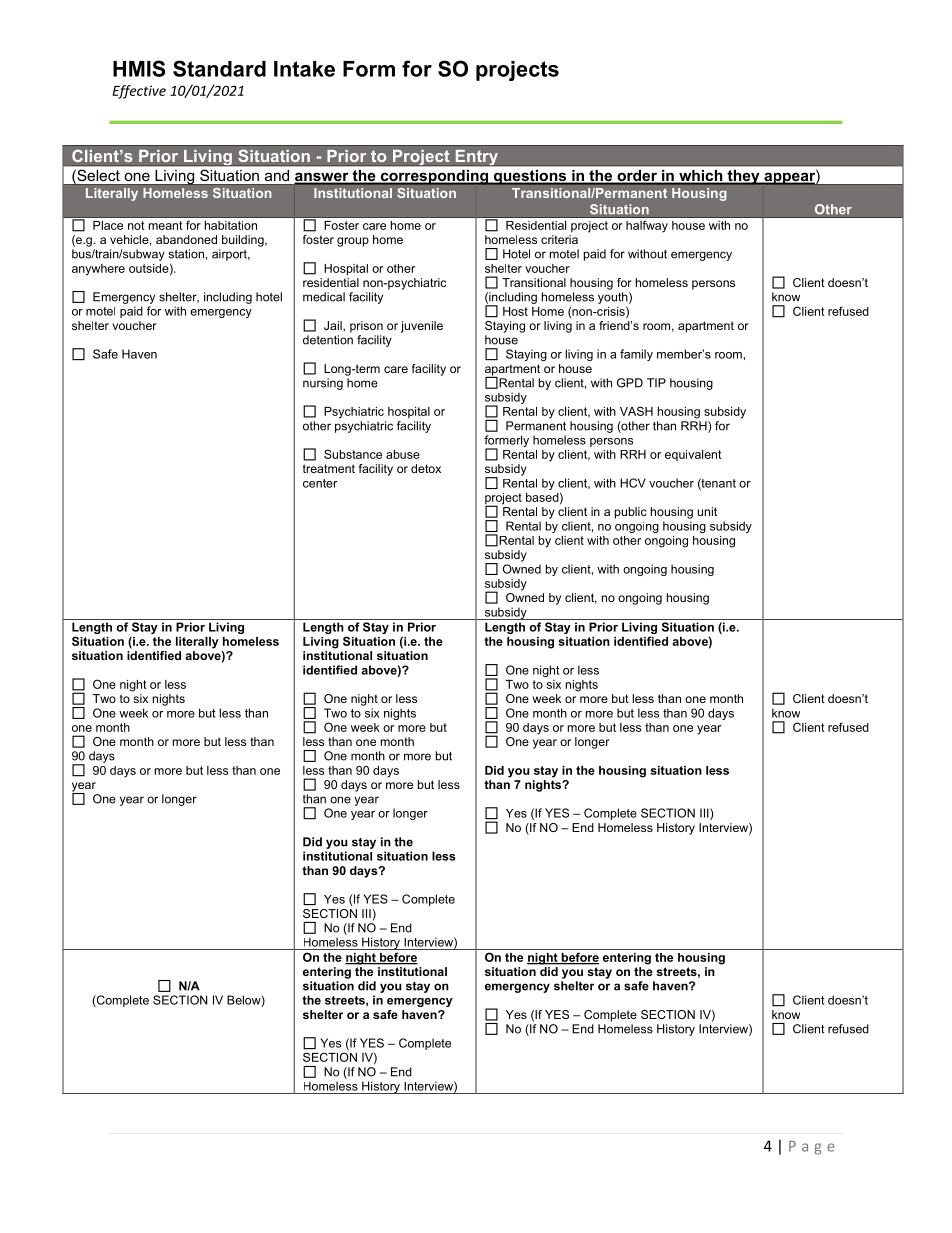 Image resolution: width=952 pixels, height=1233 pixels. I want to click on center, so click(320, 483).
